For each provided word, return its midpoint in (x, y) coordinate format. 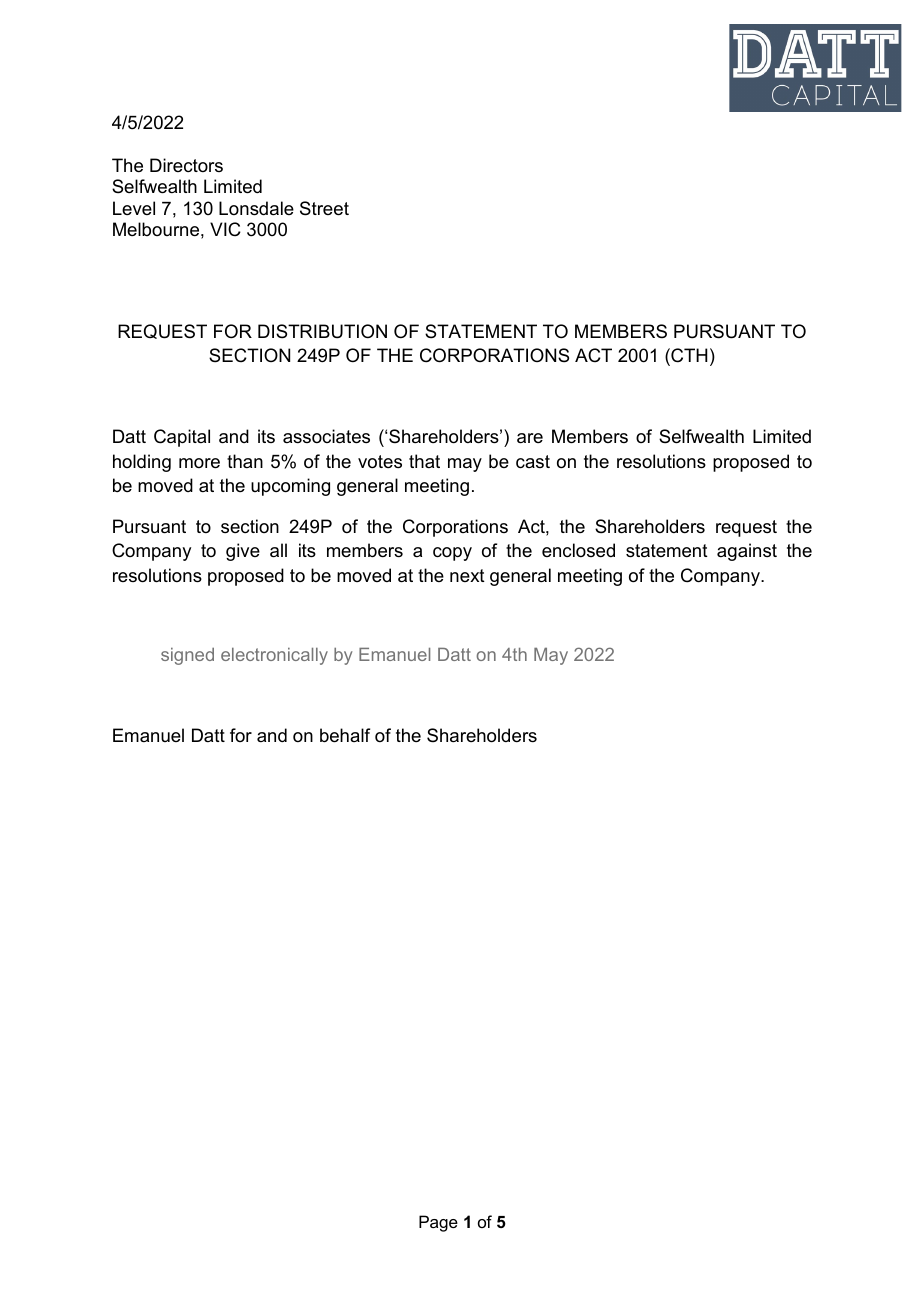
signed (187, 656)
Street (324, 208)
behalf (345, 735)
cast (533, 462)
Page (438, 1223)
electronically (274, 656)
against (747, 552)
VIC (225, 229)
